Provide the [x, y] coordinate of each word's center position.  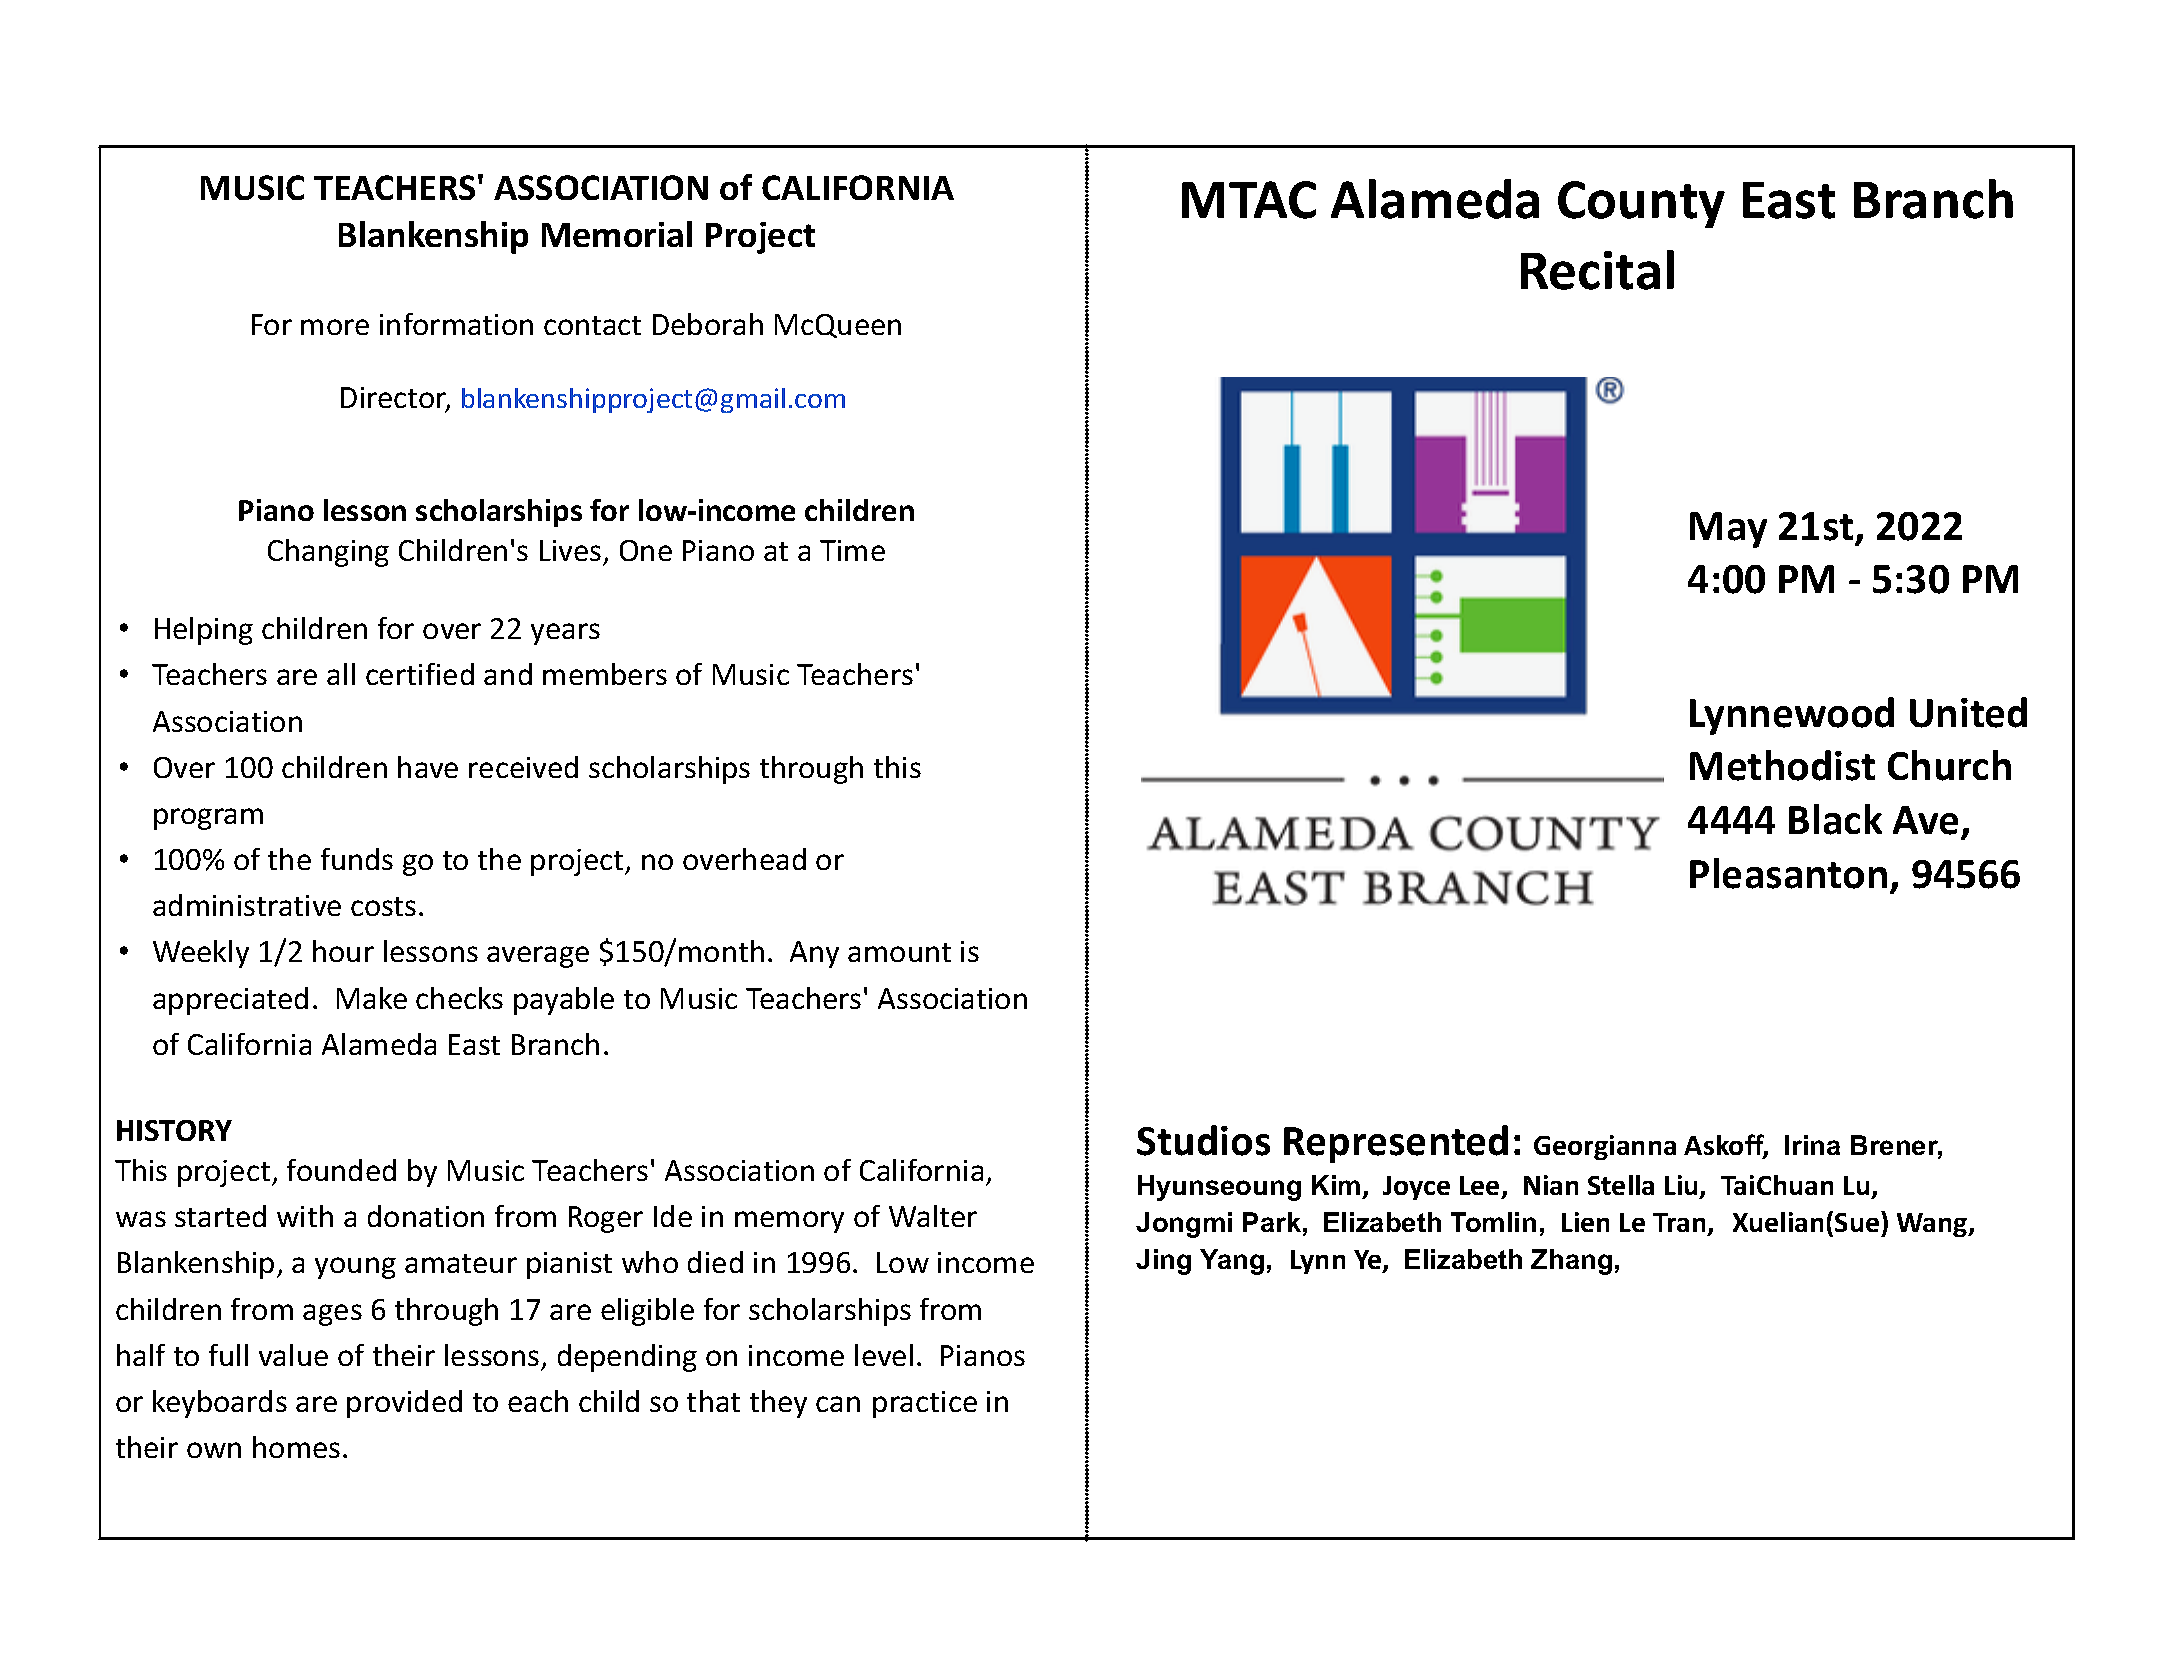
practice [925, 1404]
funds [357, 859]
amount [899, 952]
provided [404, 1404]
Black [1835, 819]
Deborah [708, 324]
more [335, 327]
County [1641, 204]
